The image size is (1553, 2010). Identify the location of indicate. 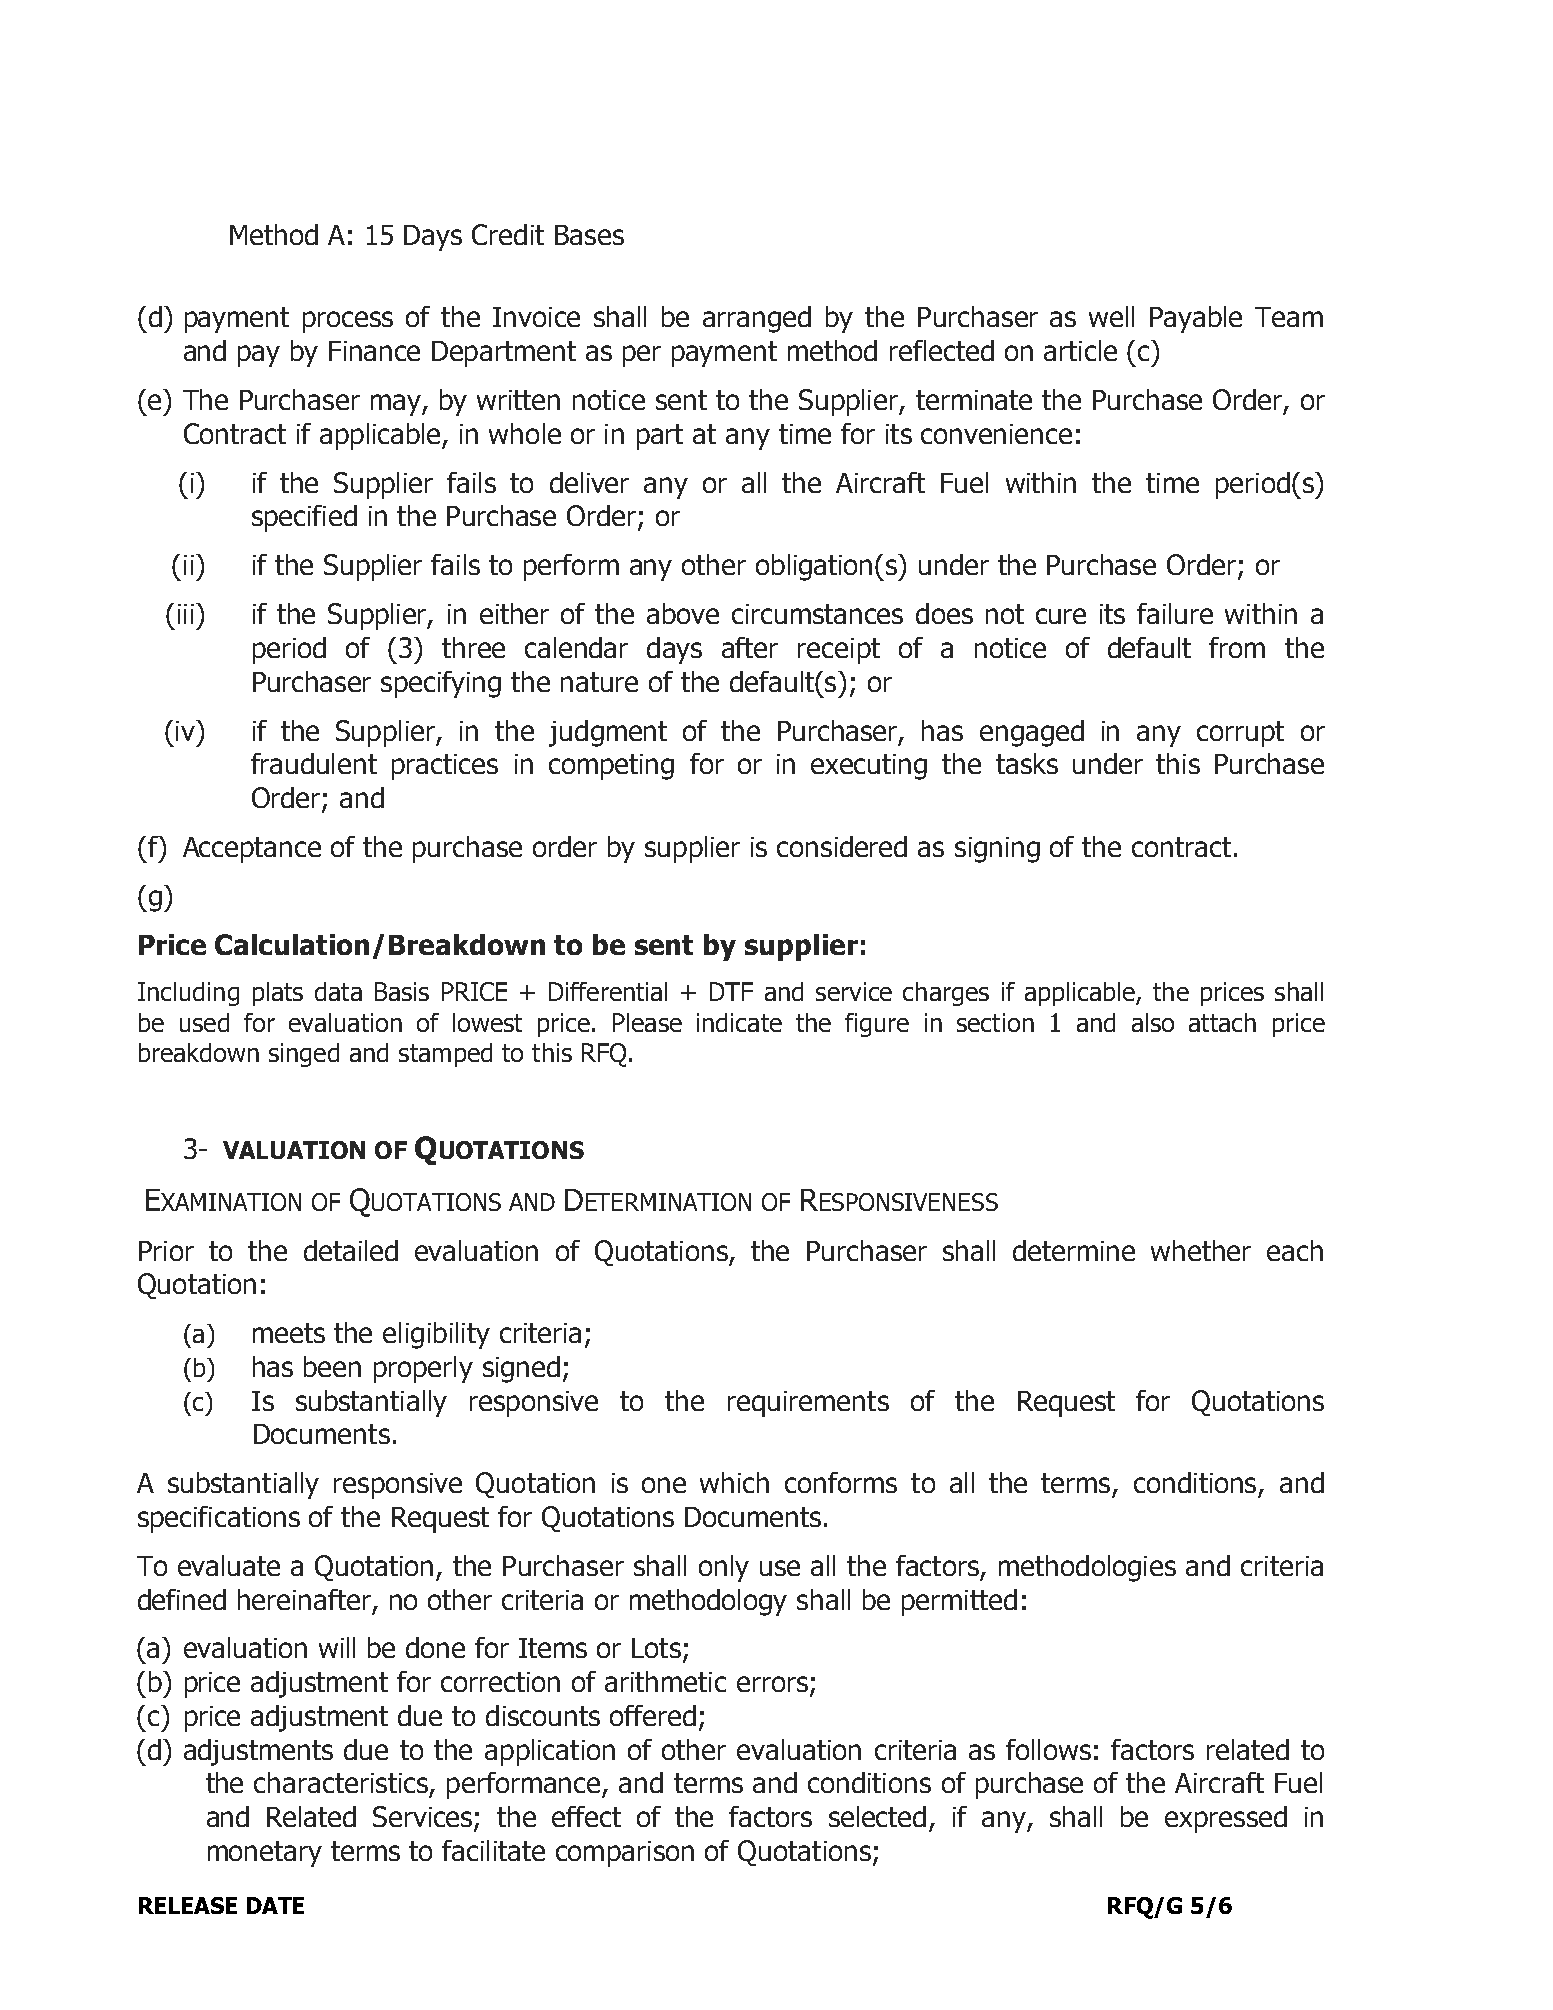
(739, 1022).
